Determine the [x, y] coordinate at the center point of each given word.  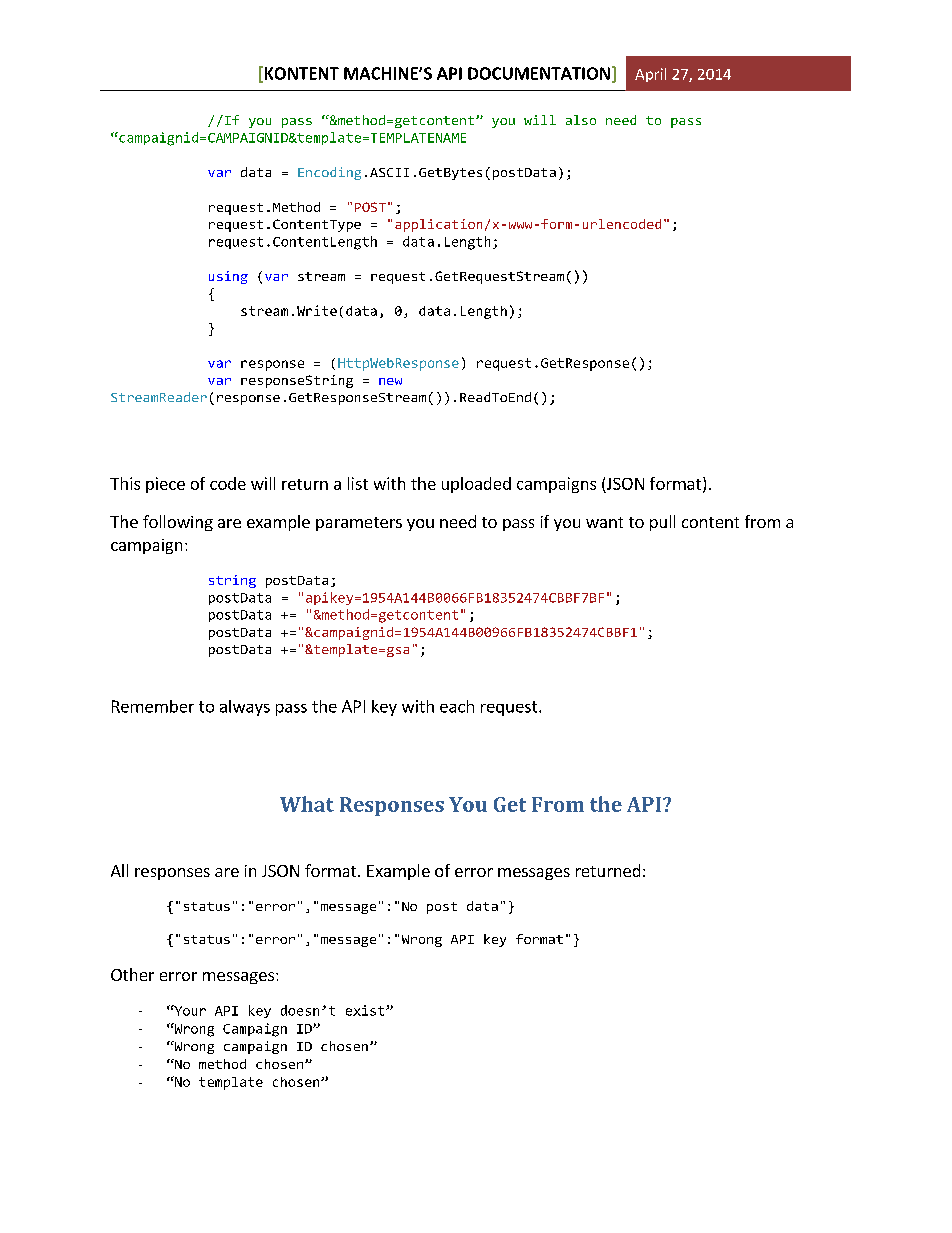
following [178, 523]
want [604, 522]
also [581, 120]
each [457, 706]
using [228, 277]
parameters [359, 524]
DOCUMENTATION [539, 73]
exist [366, 1010]
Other [132, 974]
